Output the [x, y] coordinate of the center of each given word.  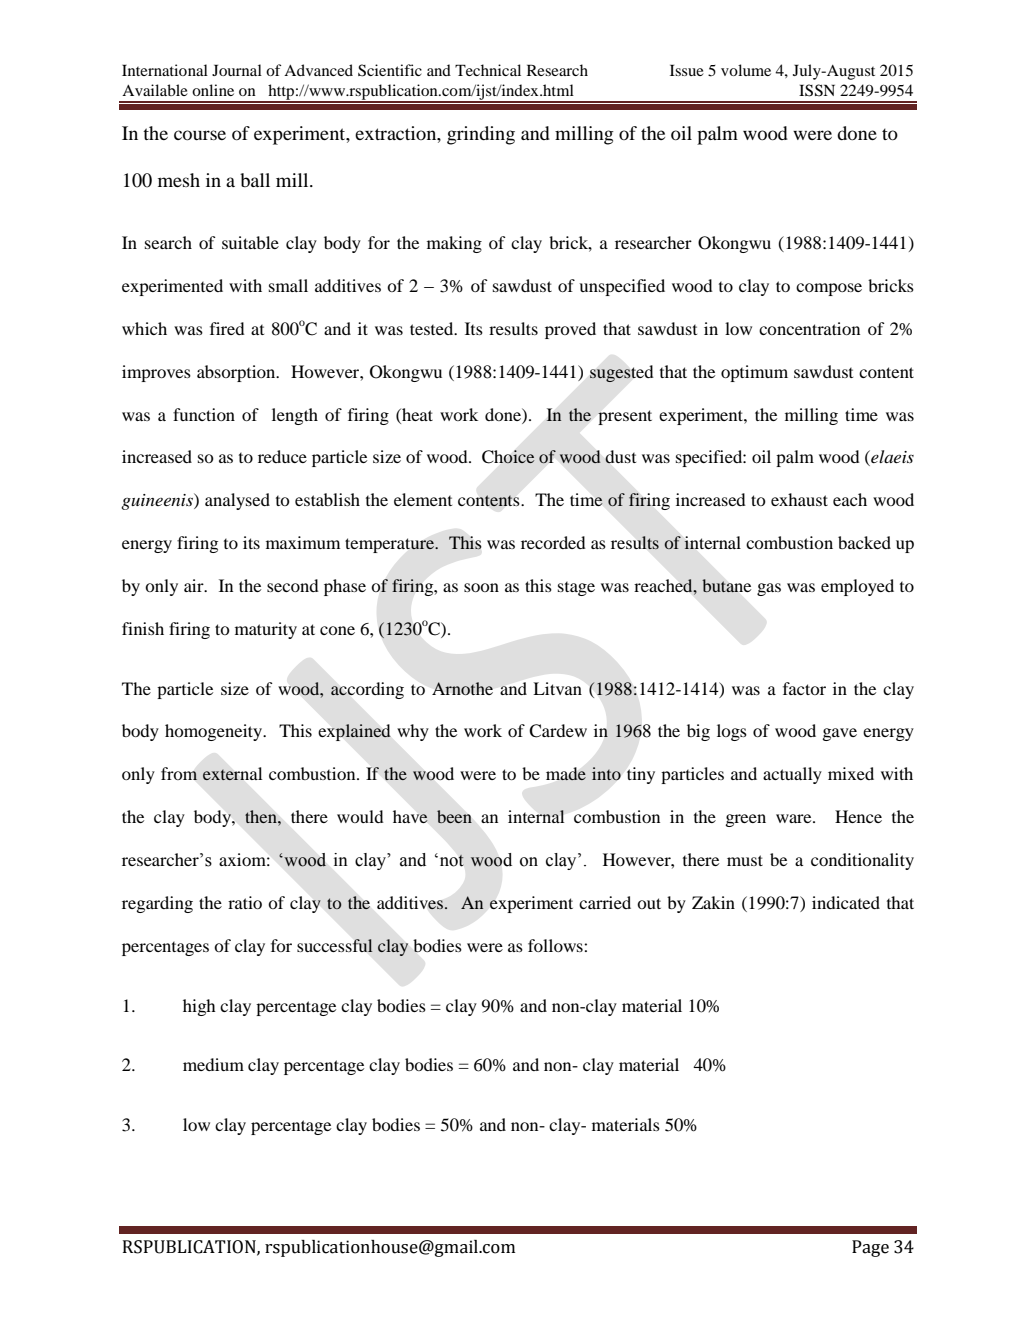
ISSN [817, 90]
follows [556, 945]
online [213, 90]
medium [213, 1064]
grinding [481, 135]
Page [870, 1248]
